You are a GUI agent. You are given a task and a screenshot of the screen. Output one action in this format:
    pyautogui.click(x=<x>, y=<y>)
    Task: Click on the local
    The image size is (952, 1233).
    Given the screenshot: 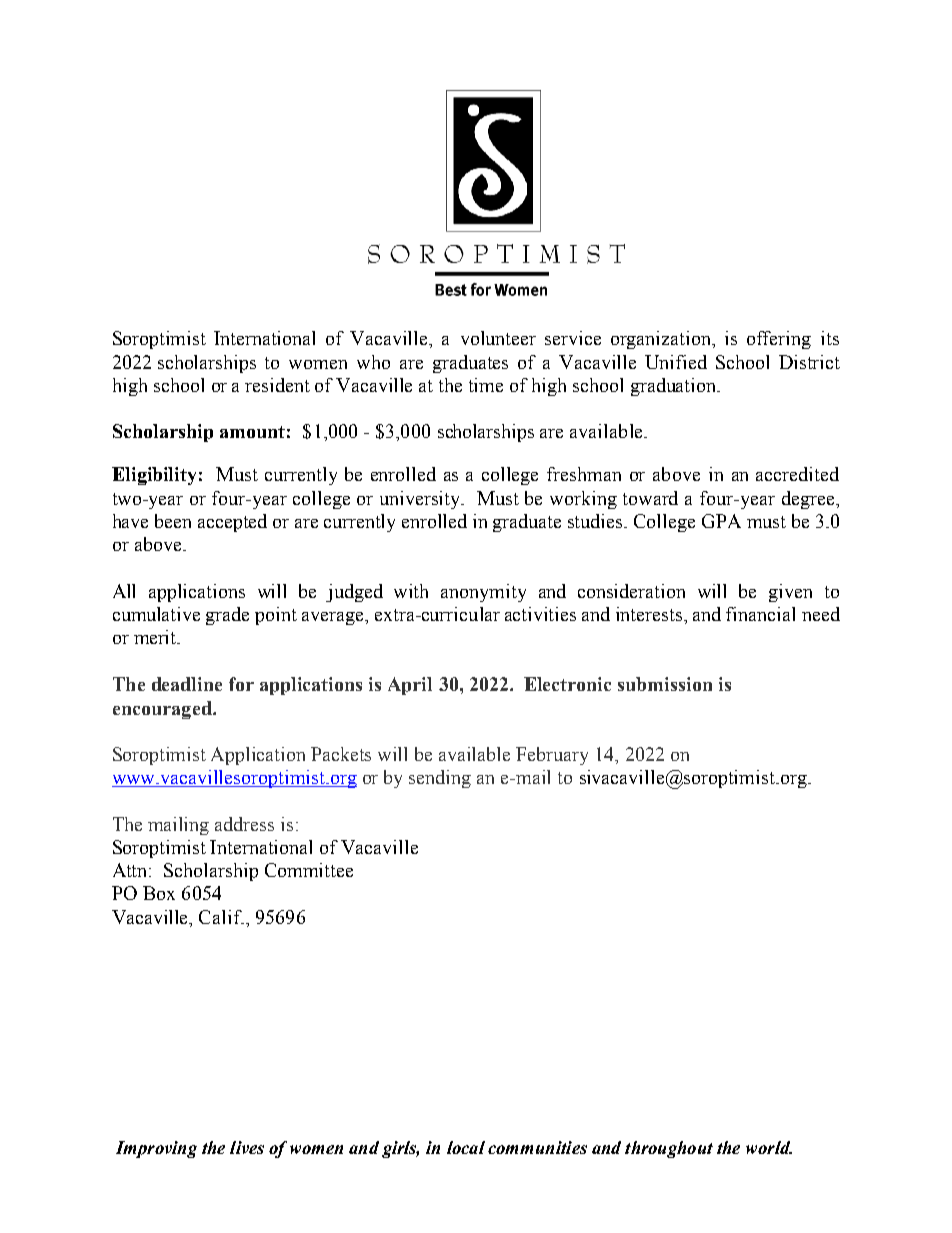 What is the action you would take?
    pyautogui.click(x=466, y=1147)
